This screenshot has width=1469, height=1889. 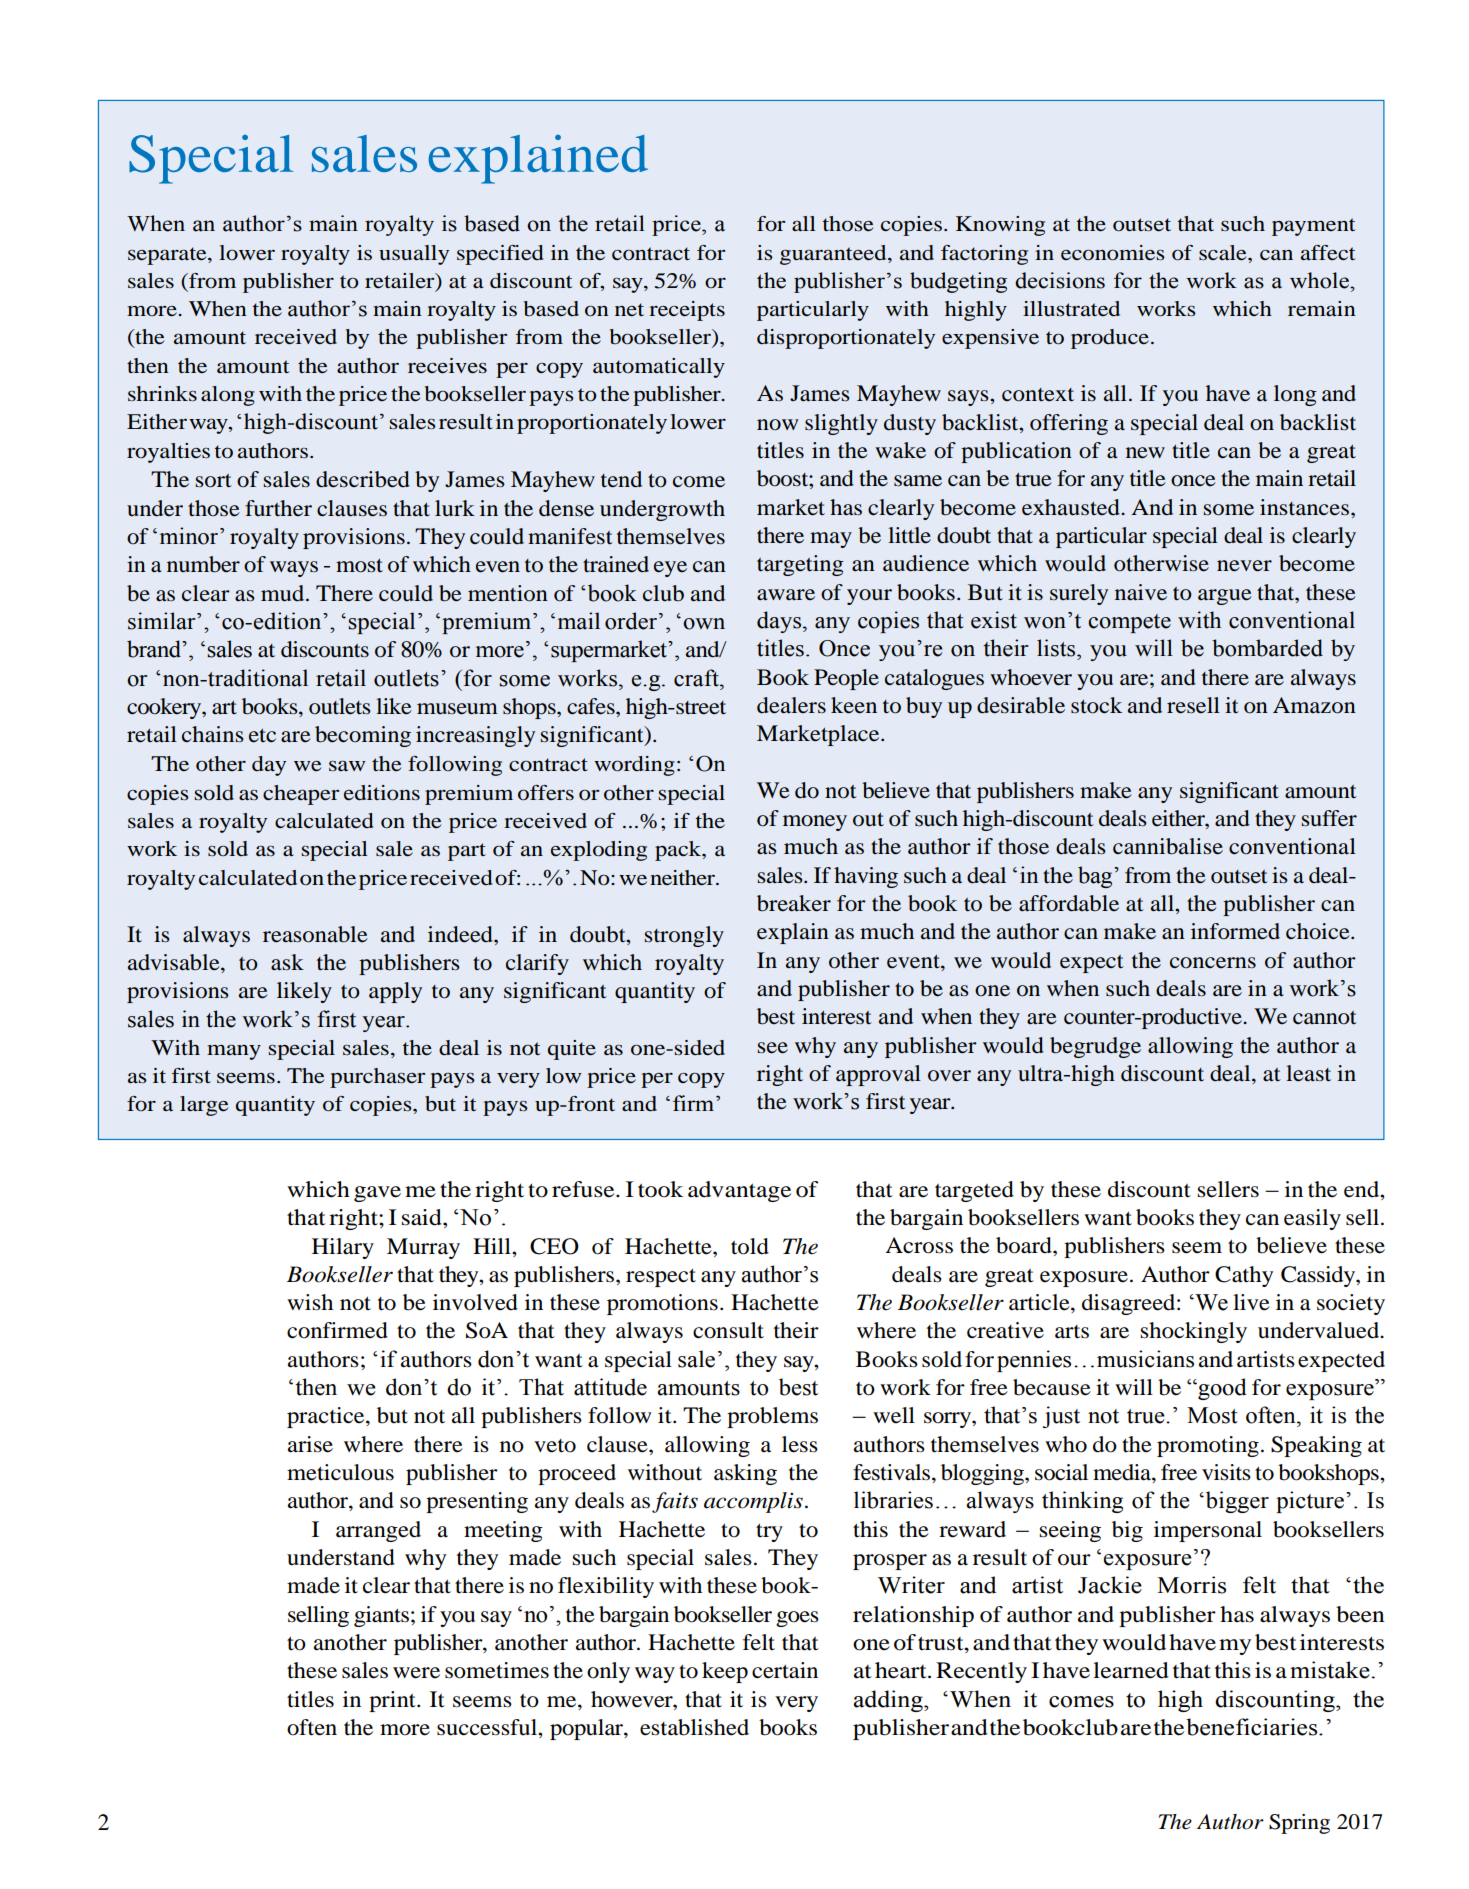 I want to click on print, so click(x=393, y=1701).
